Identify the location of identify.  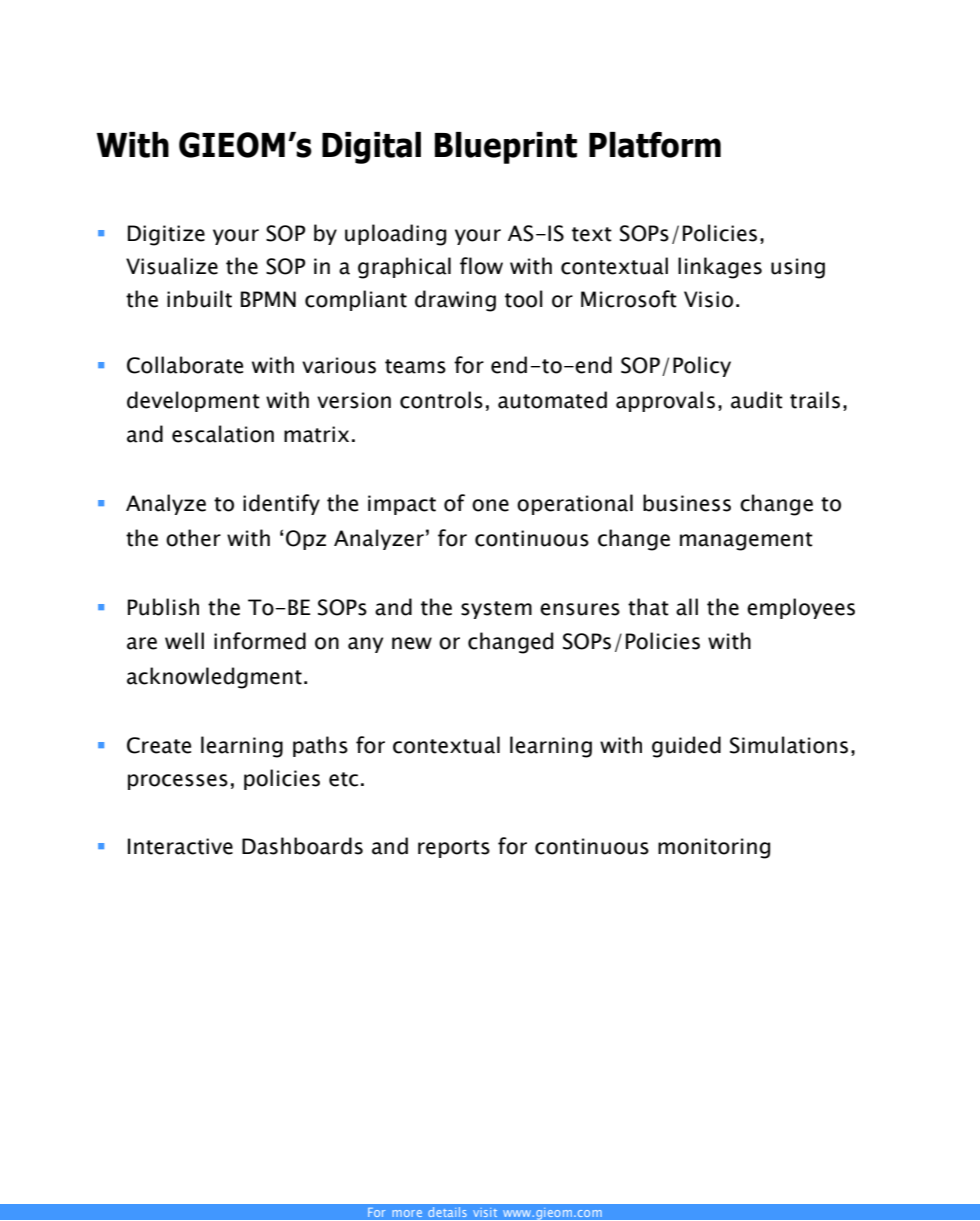
(281, 504).
